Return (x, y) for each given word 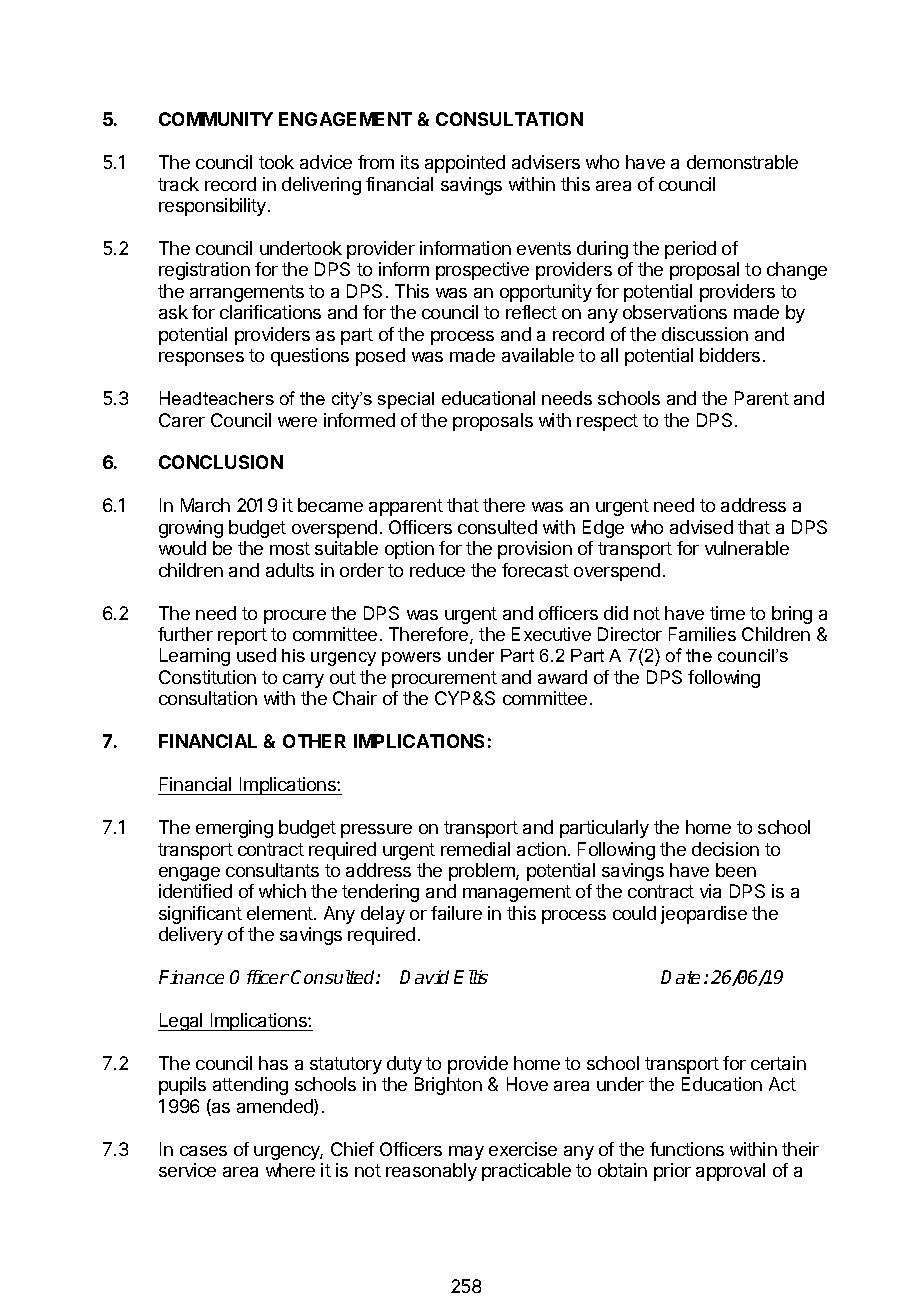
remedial (475, 849)
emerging (234, 829)
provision (535, 550)
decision (725, 849)
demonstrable (742, 162)
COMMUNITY (216, 119)
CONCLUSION (221, 462)
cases (203, 1151)
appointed (465, 164)
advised (701, 527)
